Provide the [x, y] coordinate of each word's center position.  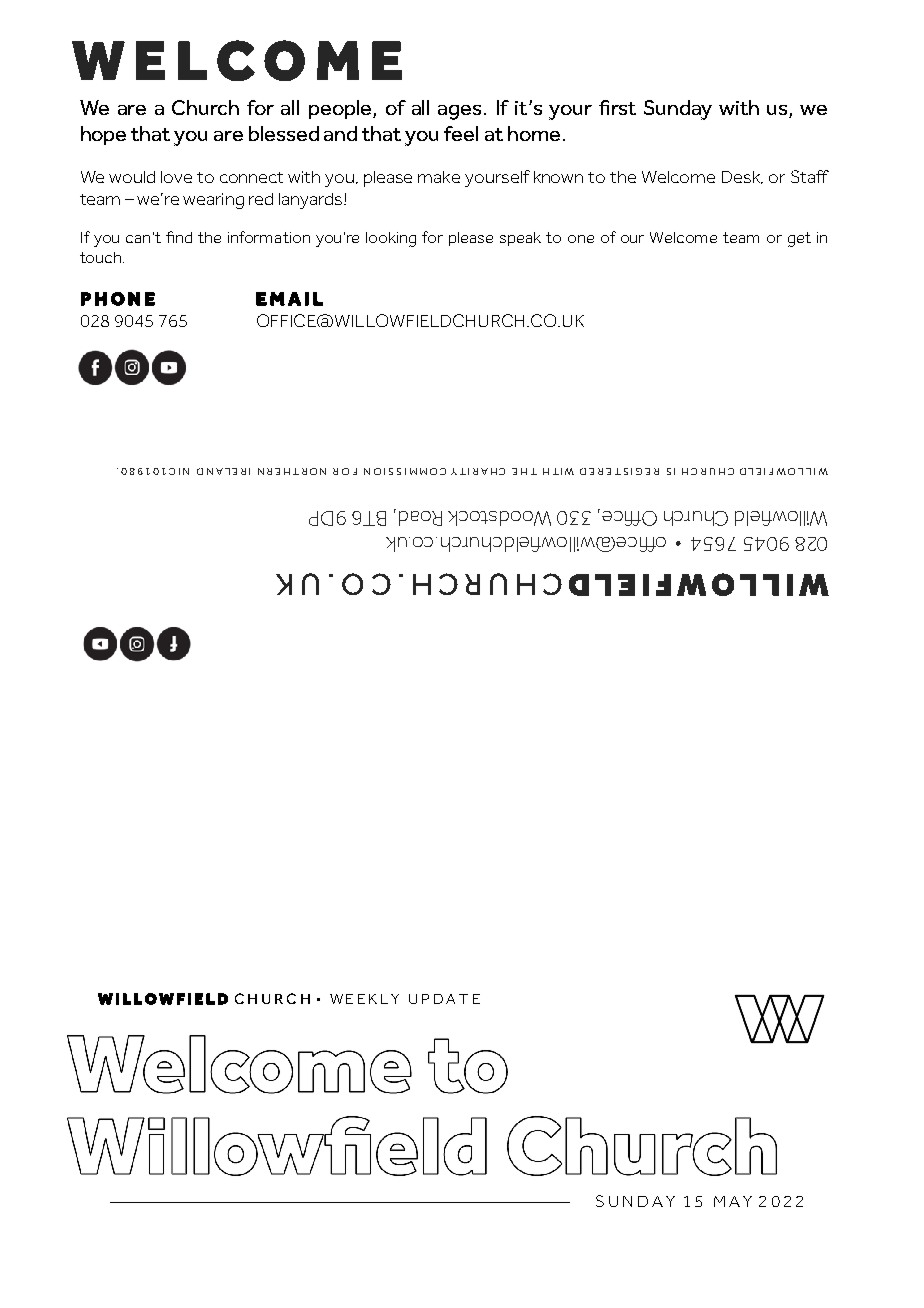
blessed [284, 133]
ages [461, 112]
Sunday [678, 110]
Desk [742, 177]
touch [102, 257]
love [176, 177]
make [439, 177]
